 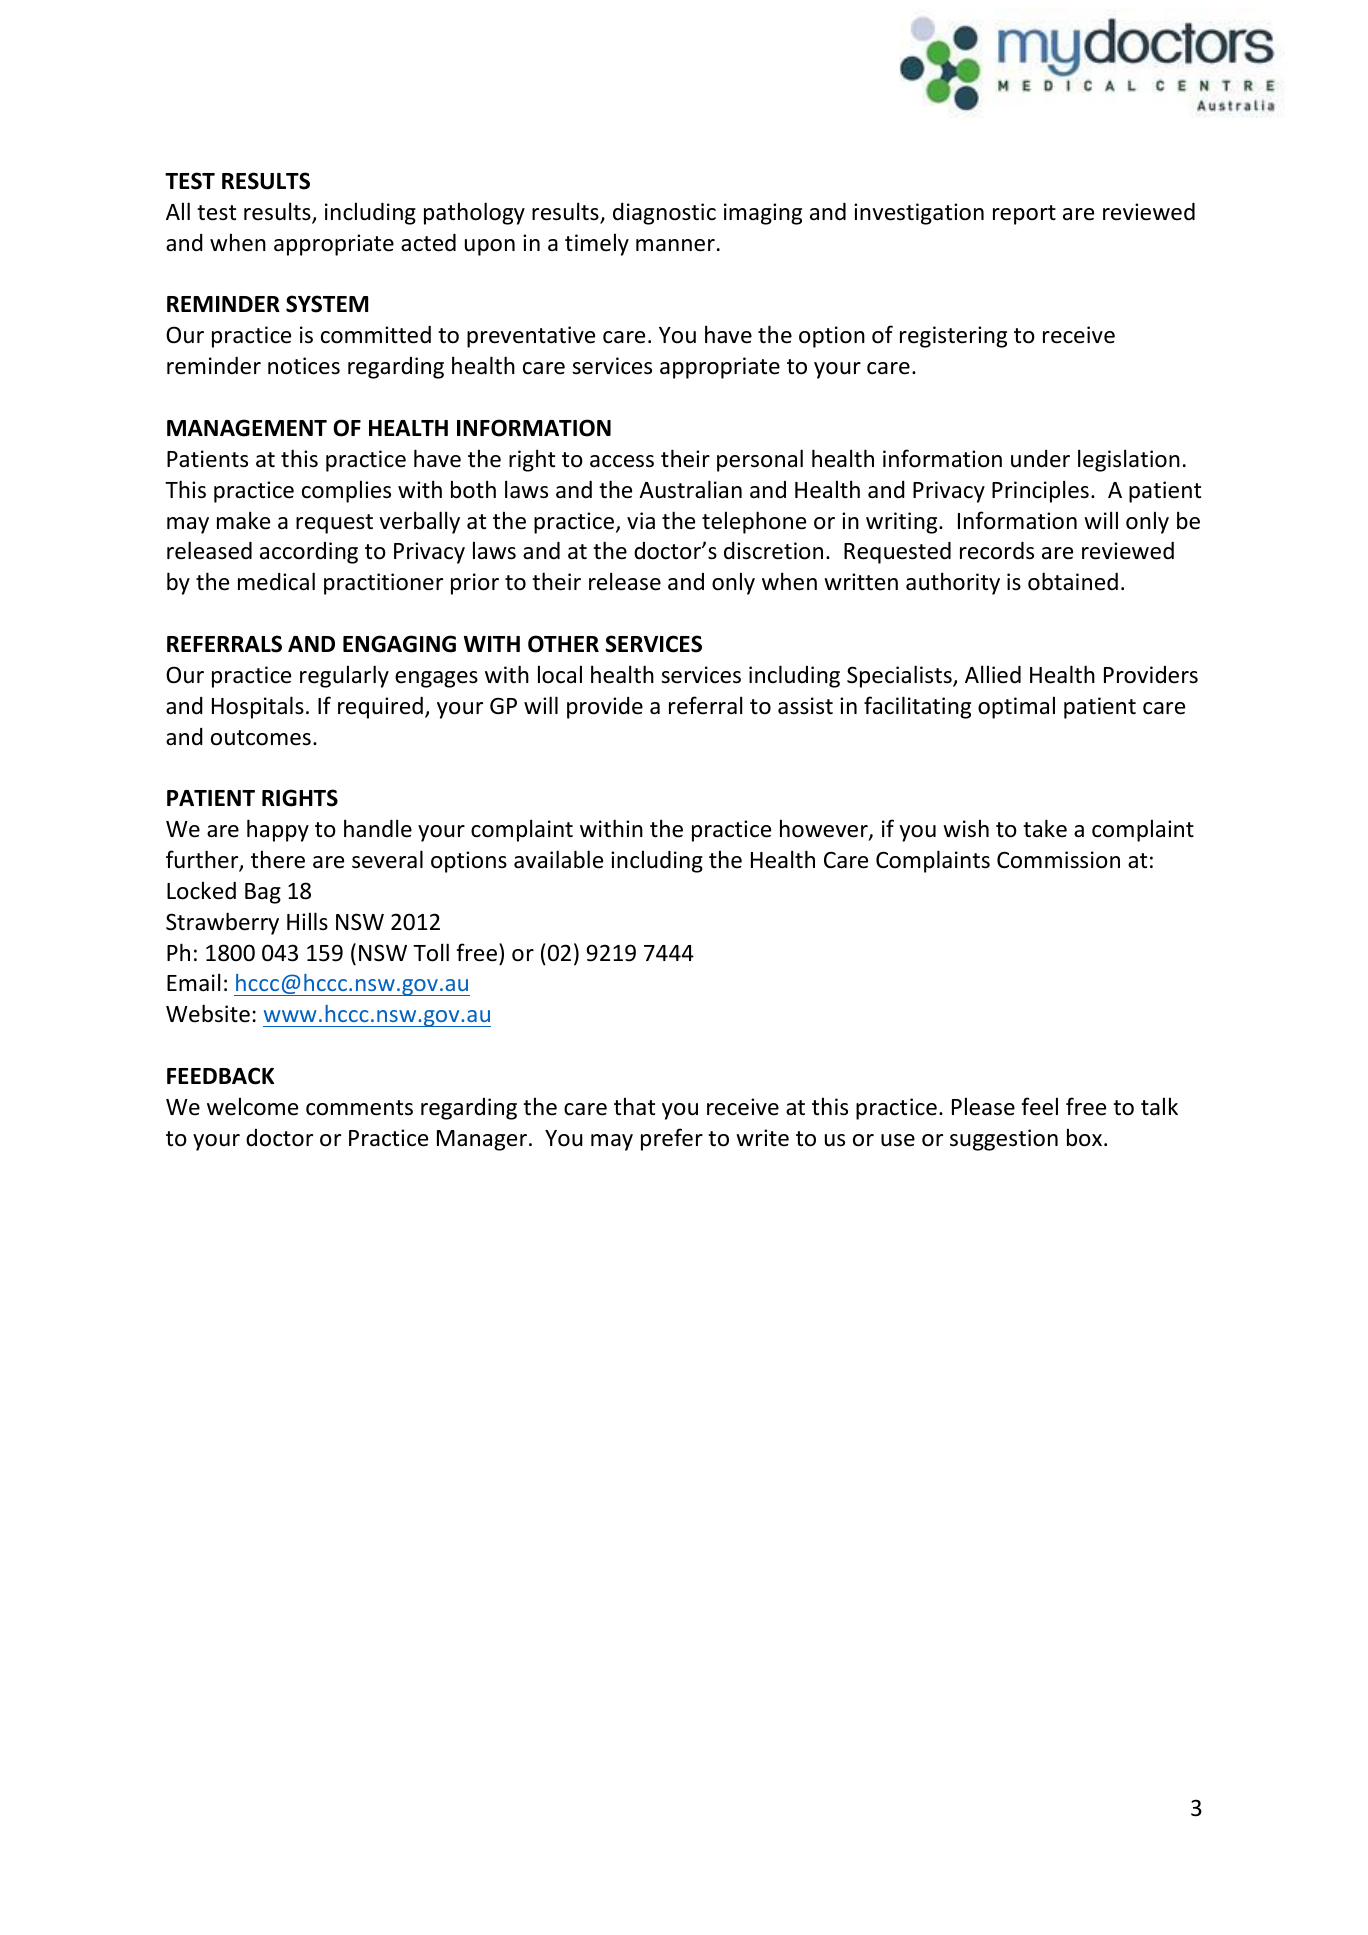 What do you see at coordinates (993, 674) in the screenshot?
I see `Allied` at bounding box center [993, 674].
